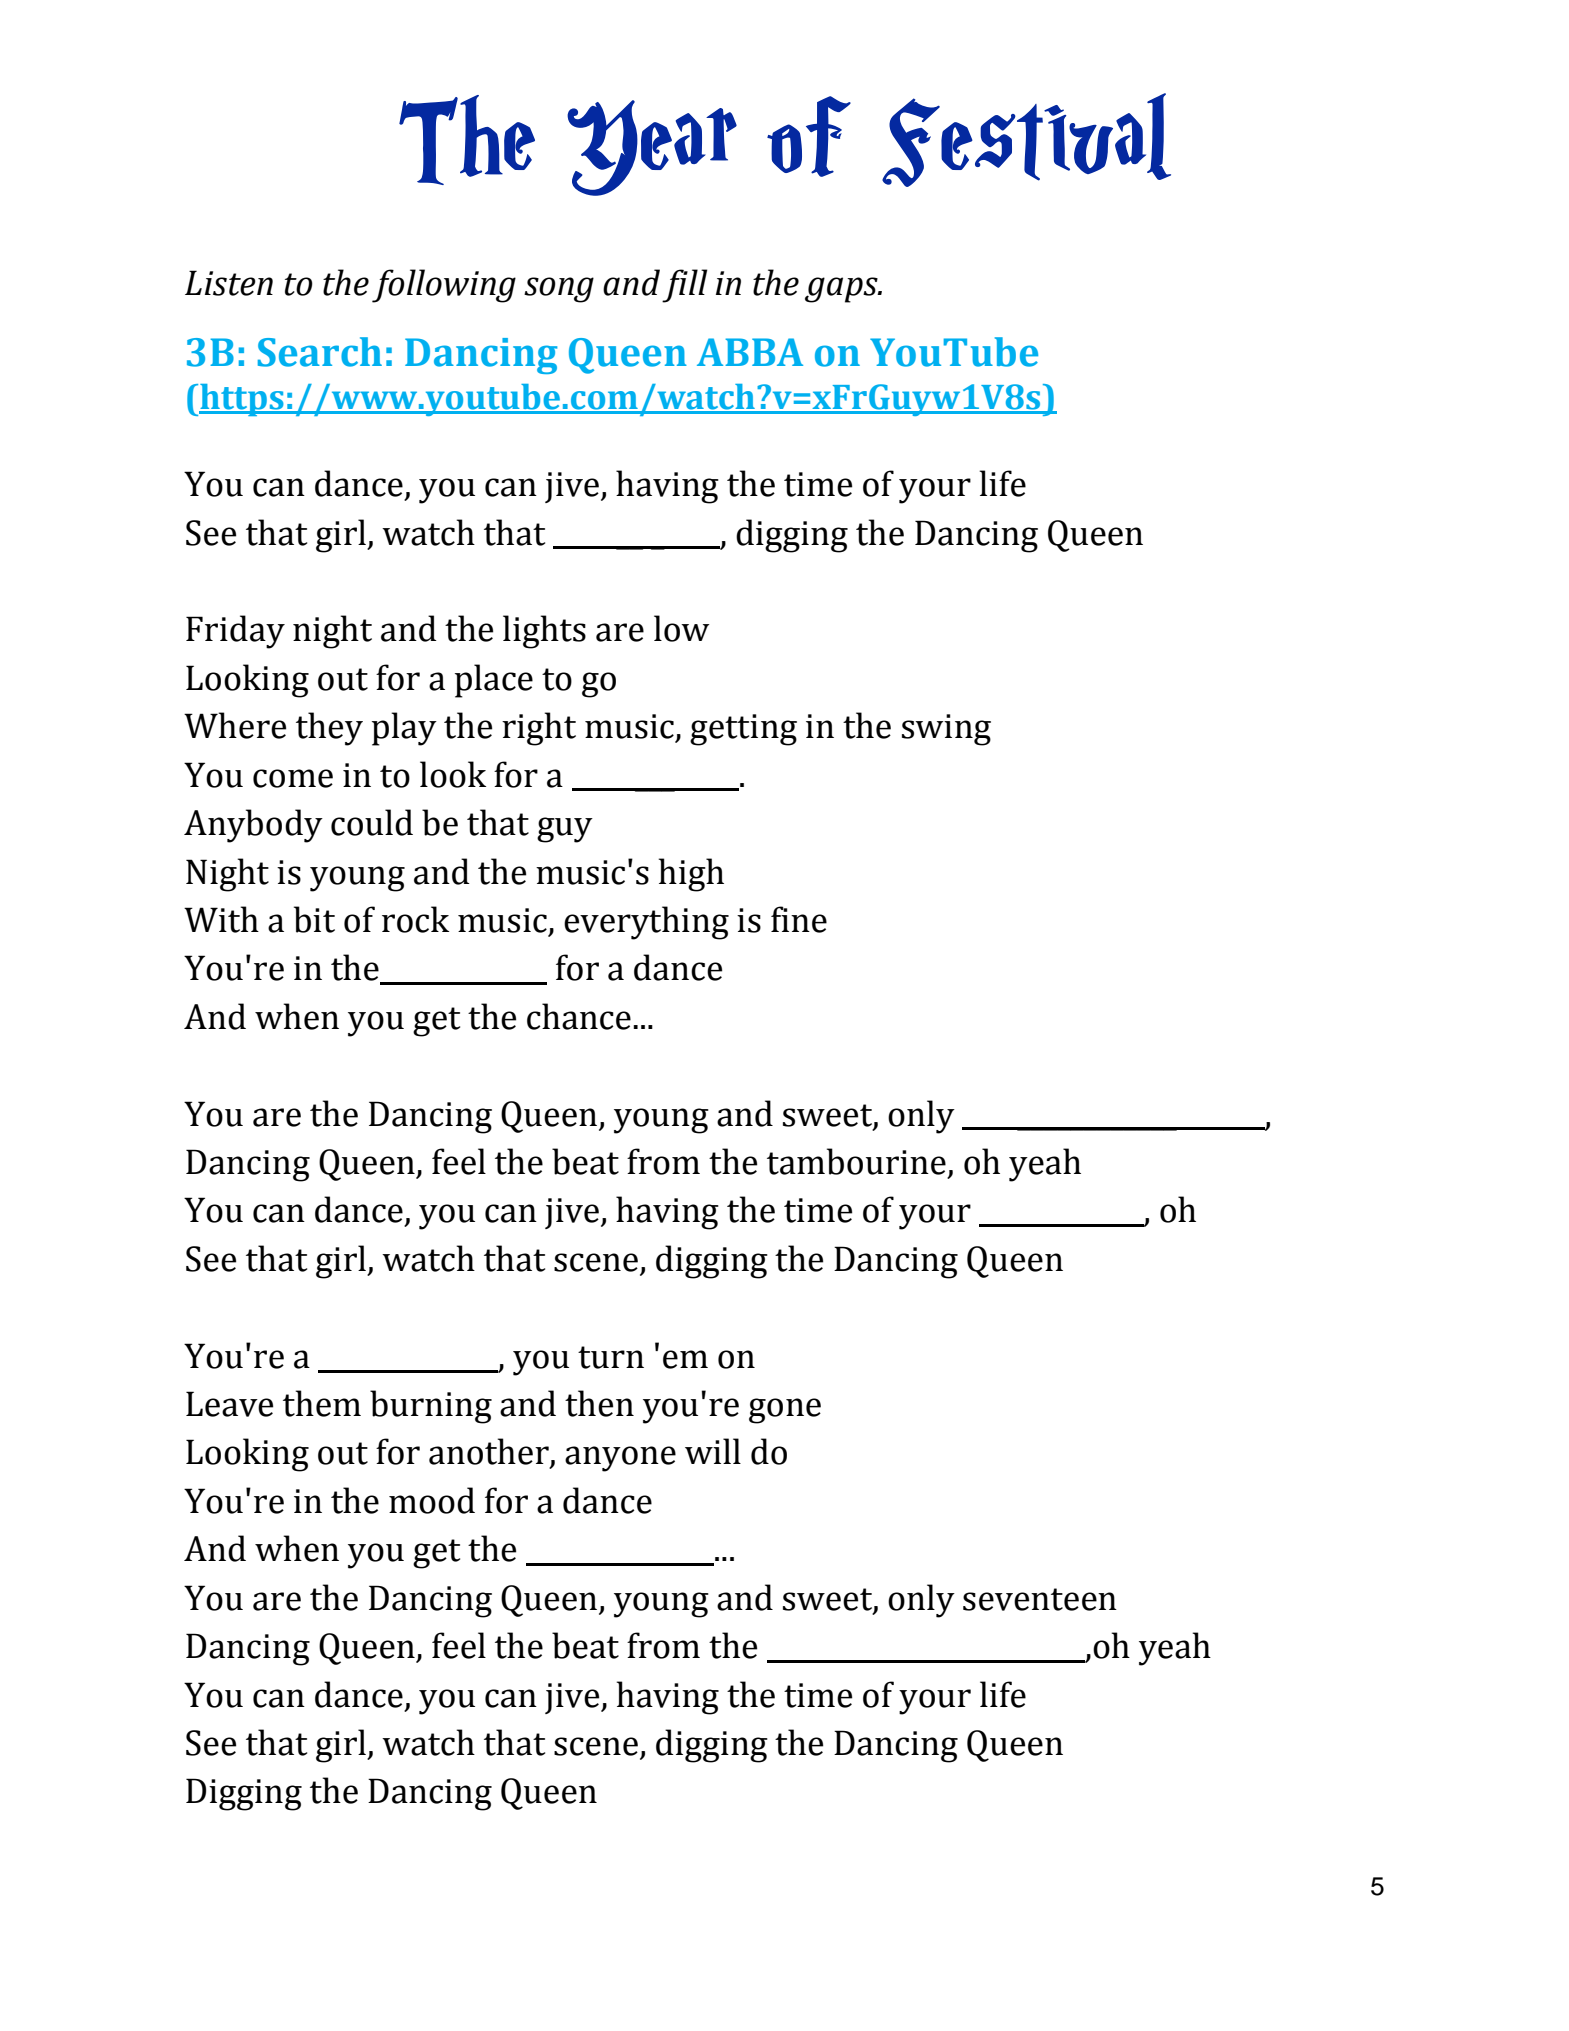  Describe the element at coordinates (799, 919) in the document. I see `fine` at that location.
